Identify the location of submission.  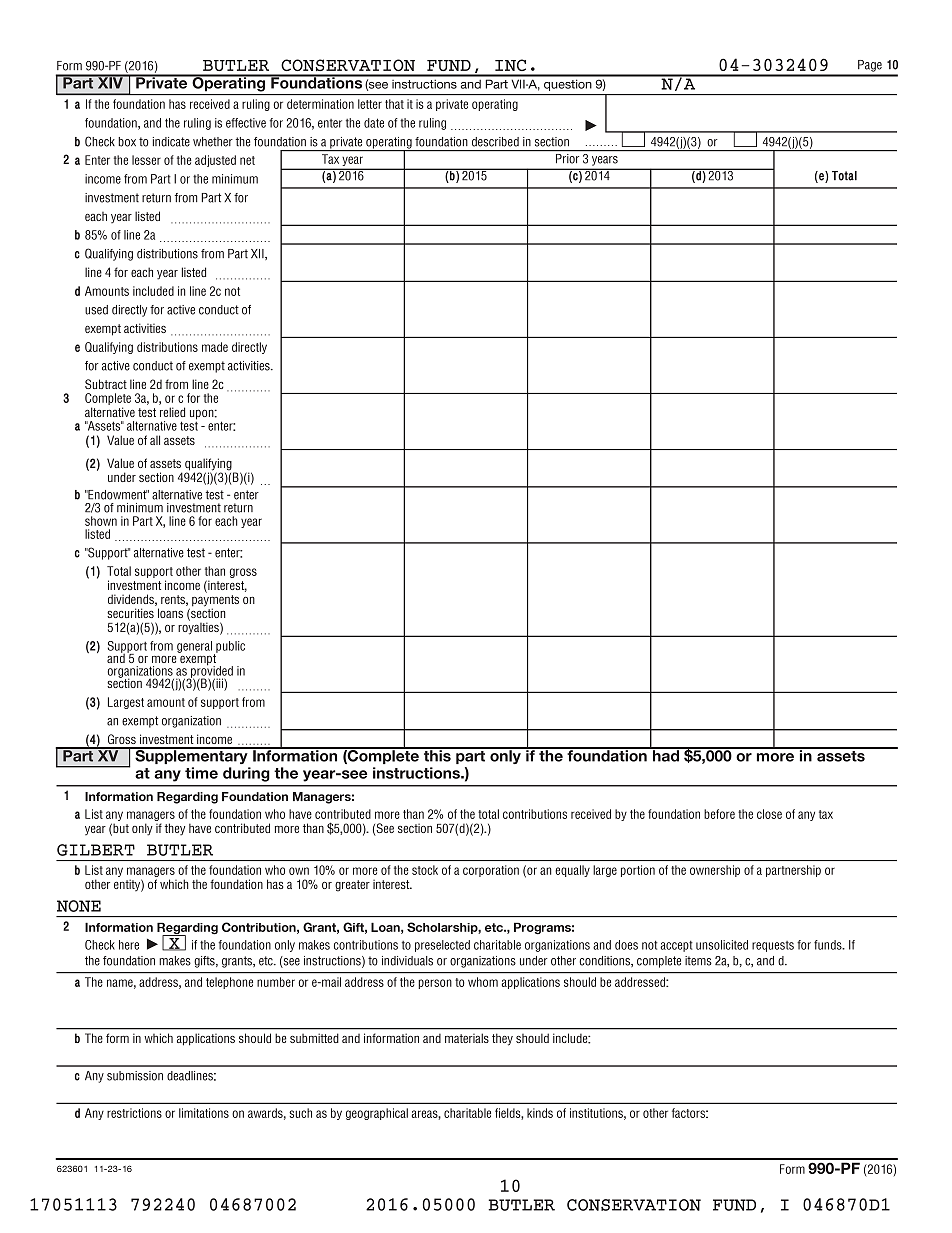
(135, 1076).
